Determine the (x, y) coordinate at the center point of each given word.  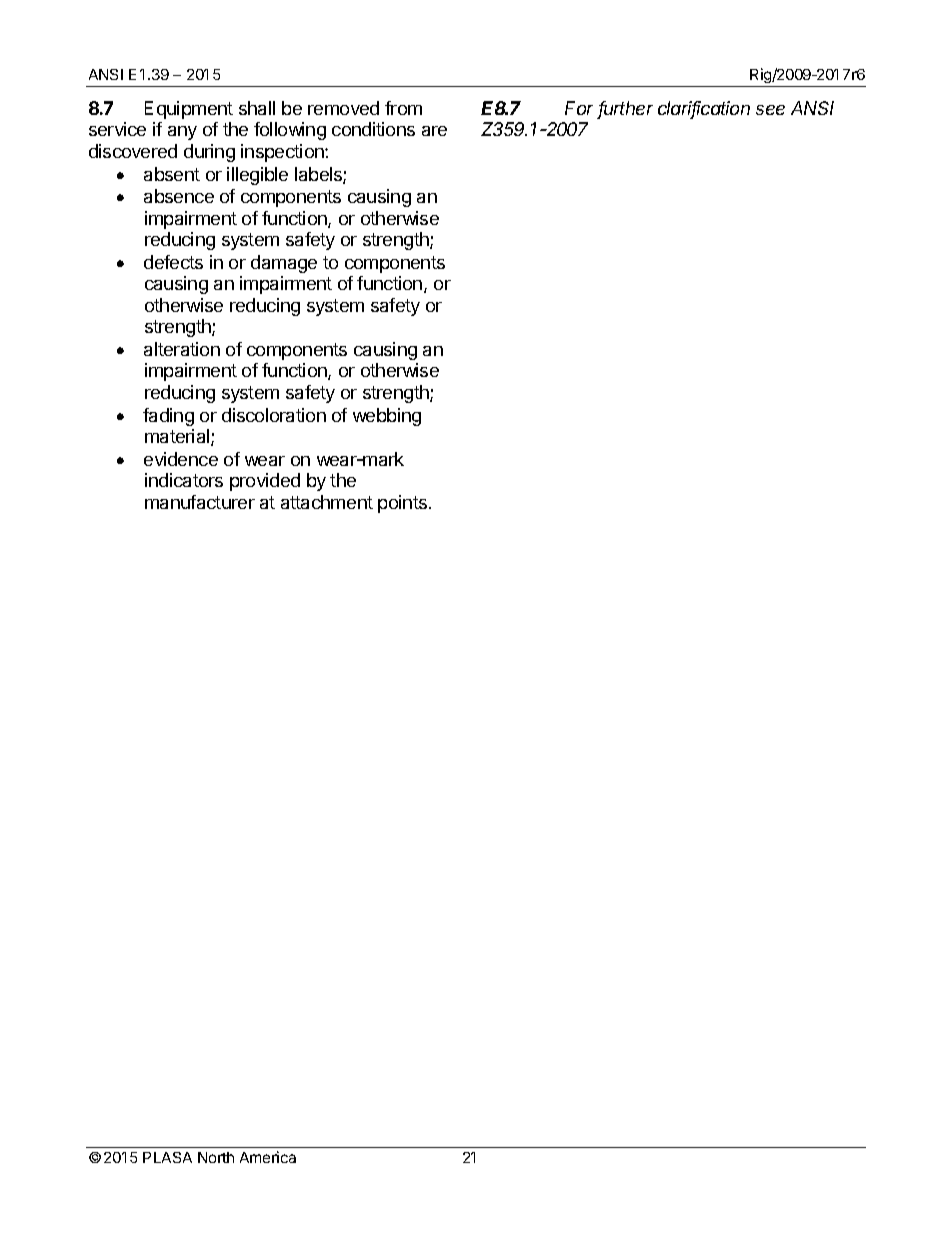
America (268, 1157)
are (434, 131)
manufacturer (200, 502)
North (216, 1157)
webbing (387, 417)
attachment (327, 502)
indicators (184, 480)
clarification (704, 109)
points (402, 504)
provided (265, 482)
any (182, 133)
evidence (181, 459)
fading (168, 417)
